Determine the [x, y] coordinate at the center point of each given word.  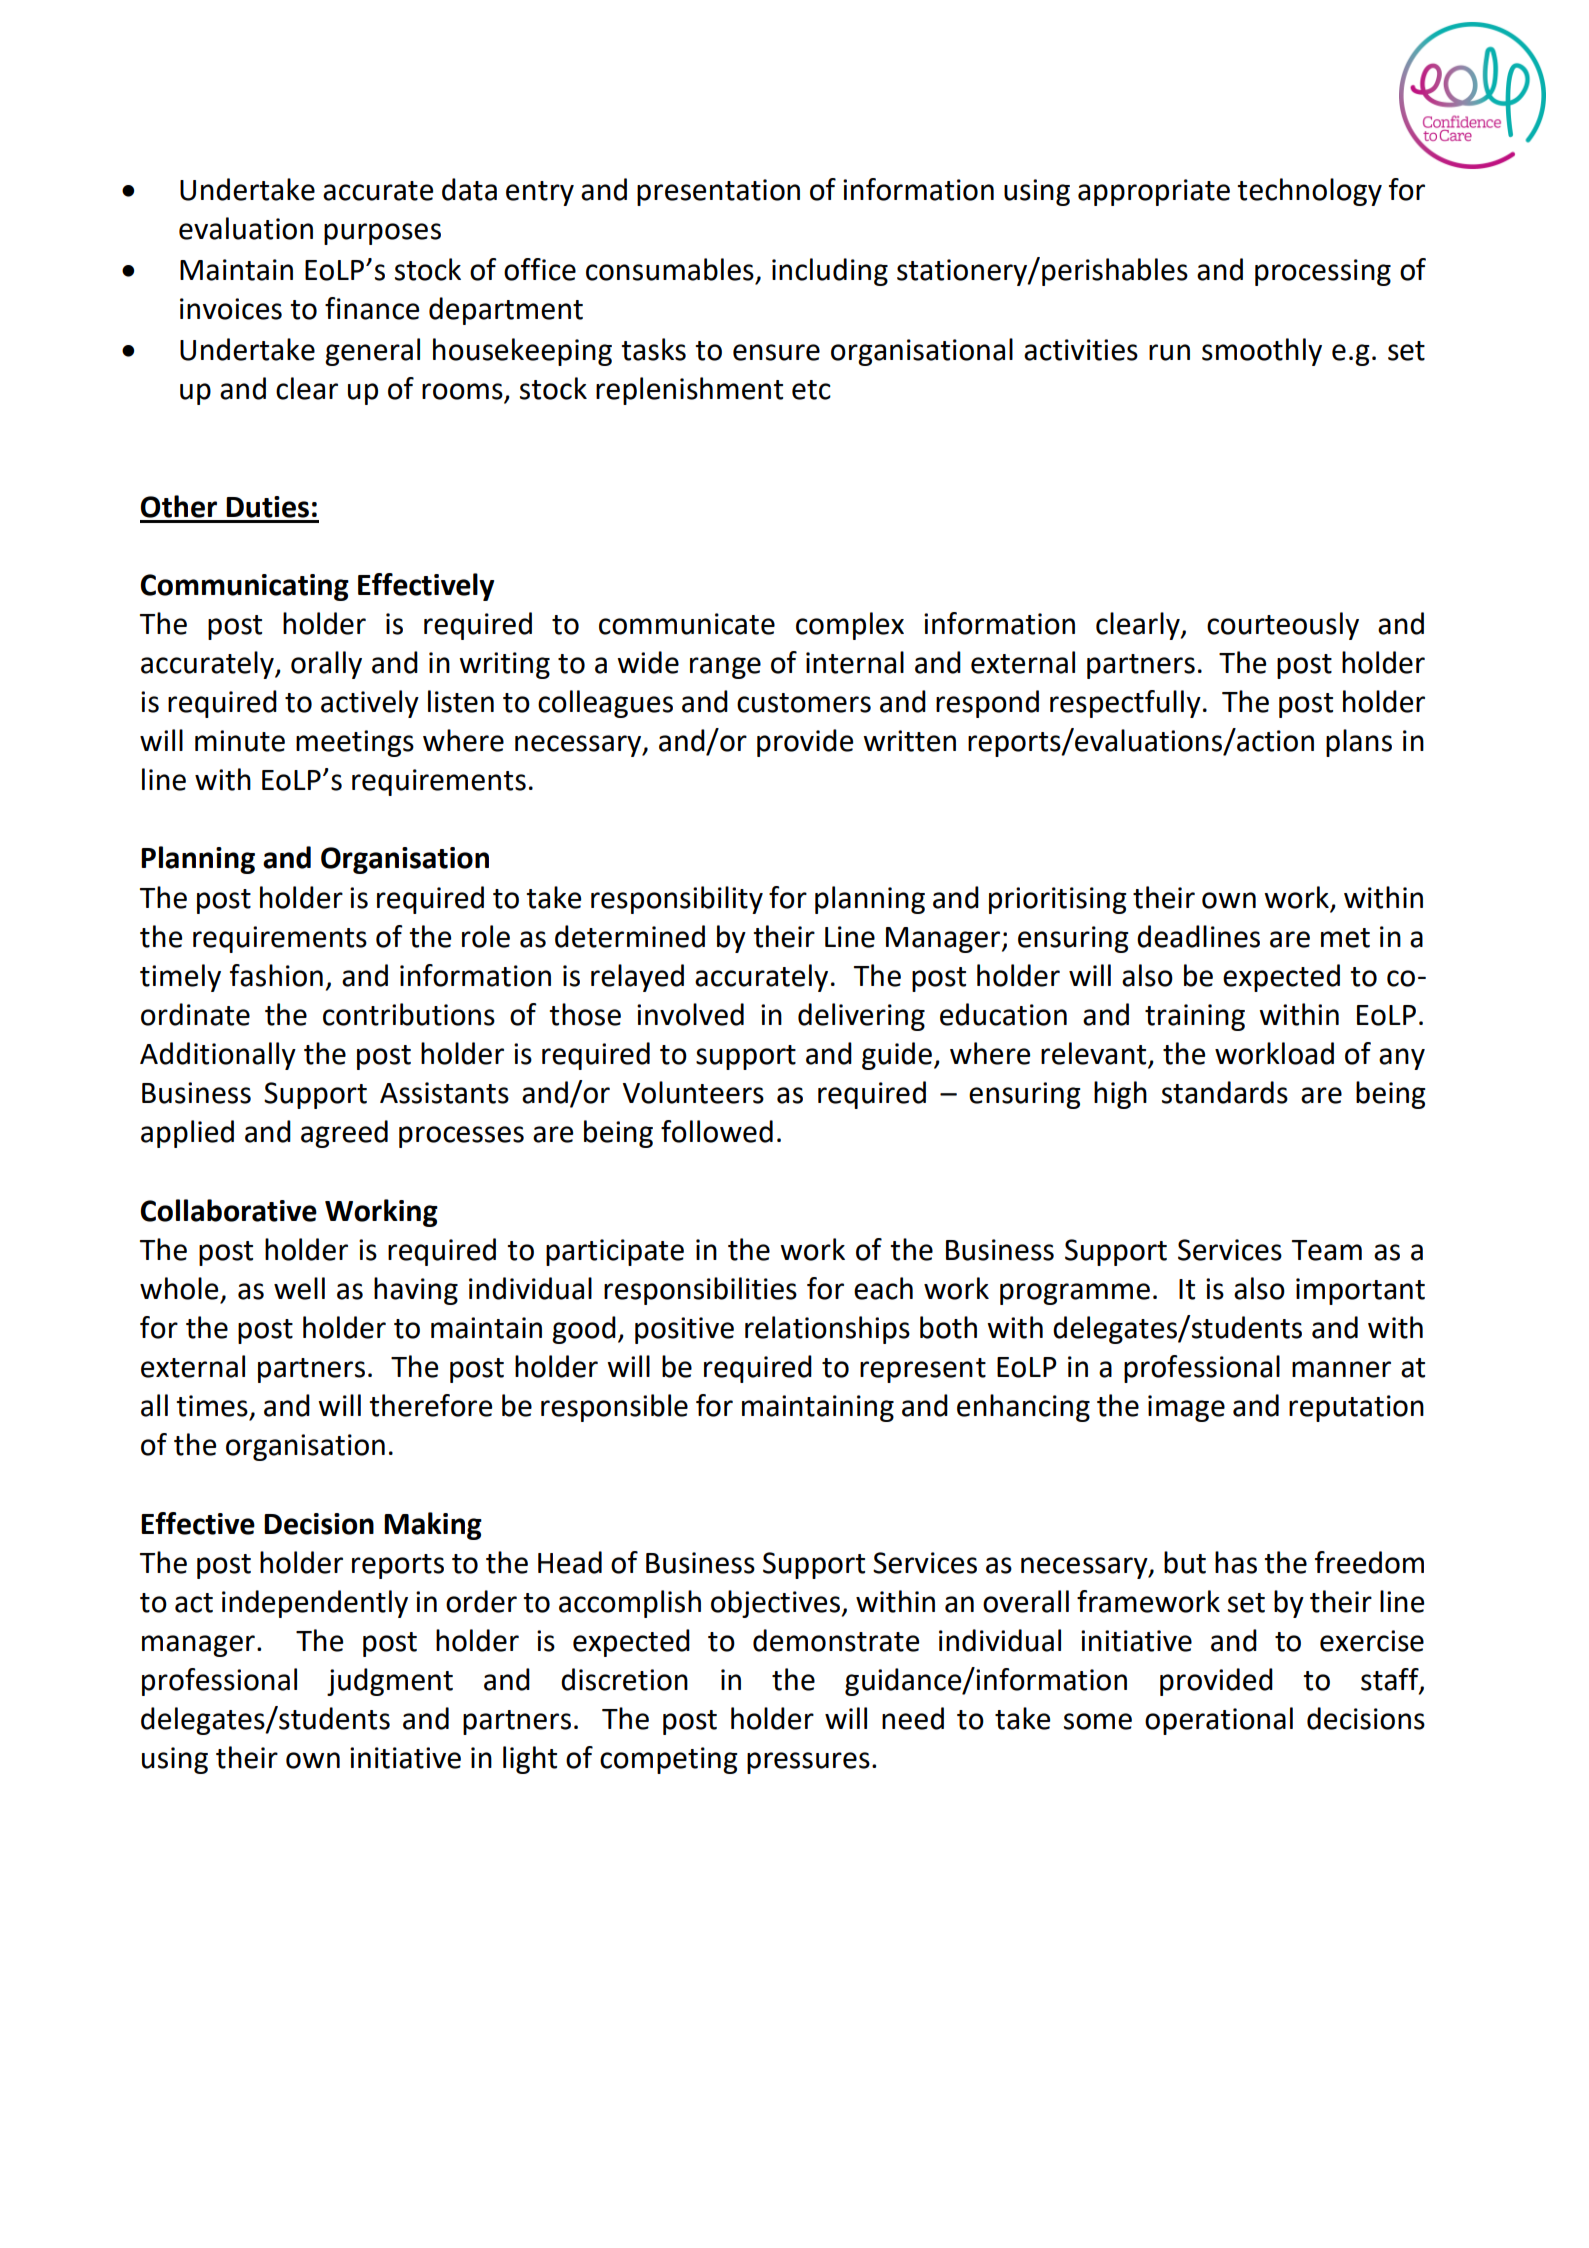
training [1195, 1017]
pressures [808, 1763]
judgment [390, 1682]
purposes [382, 234]
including [830, 272]
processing [1323, 272]
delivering [861, 1017]
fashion [276, 975]
